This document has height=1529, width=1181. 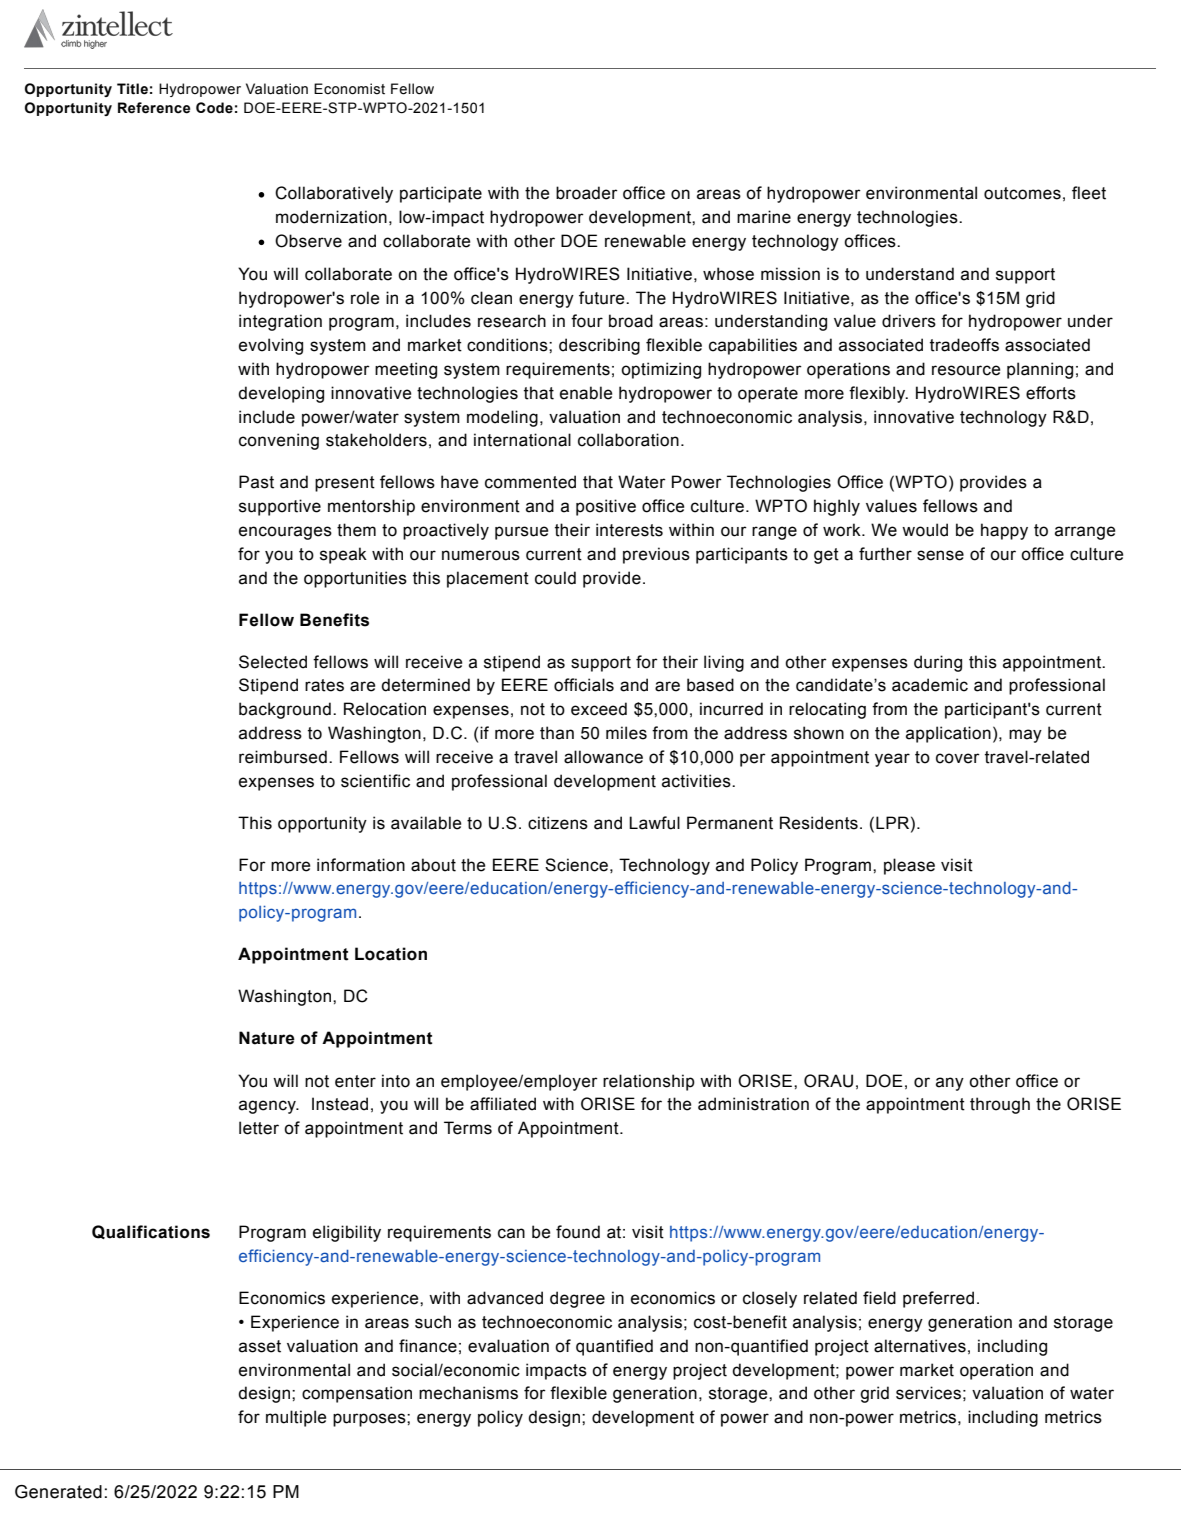 What do you see at coordinates (928, 1393) in the document?
I see `services` at bounding box center [928, 1393].
